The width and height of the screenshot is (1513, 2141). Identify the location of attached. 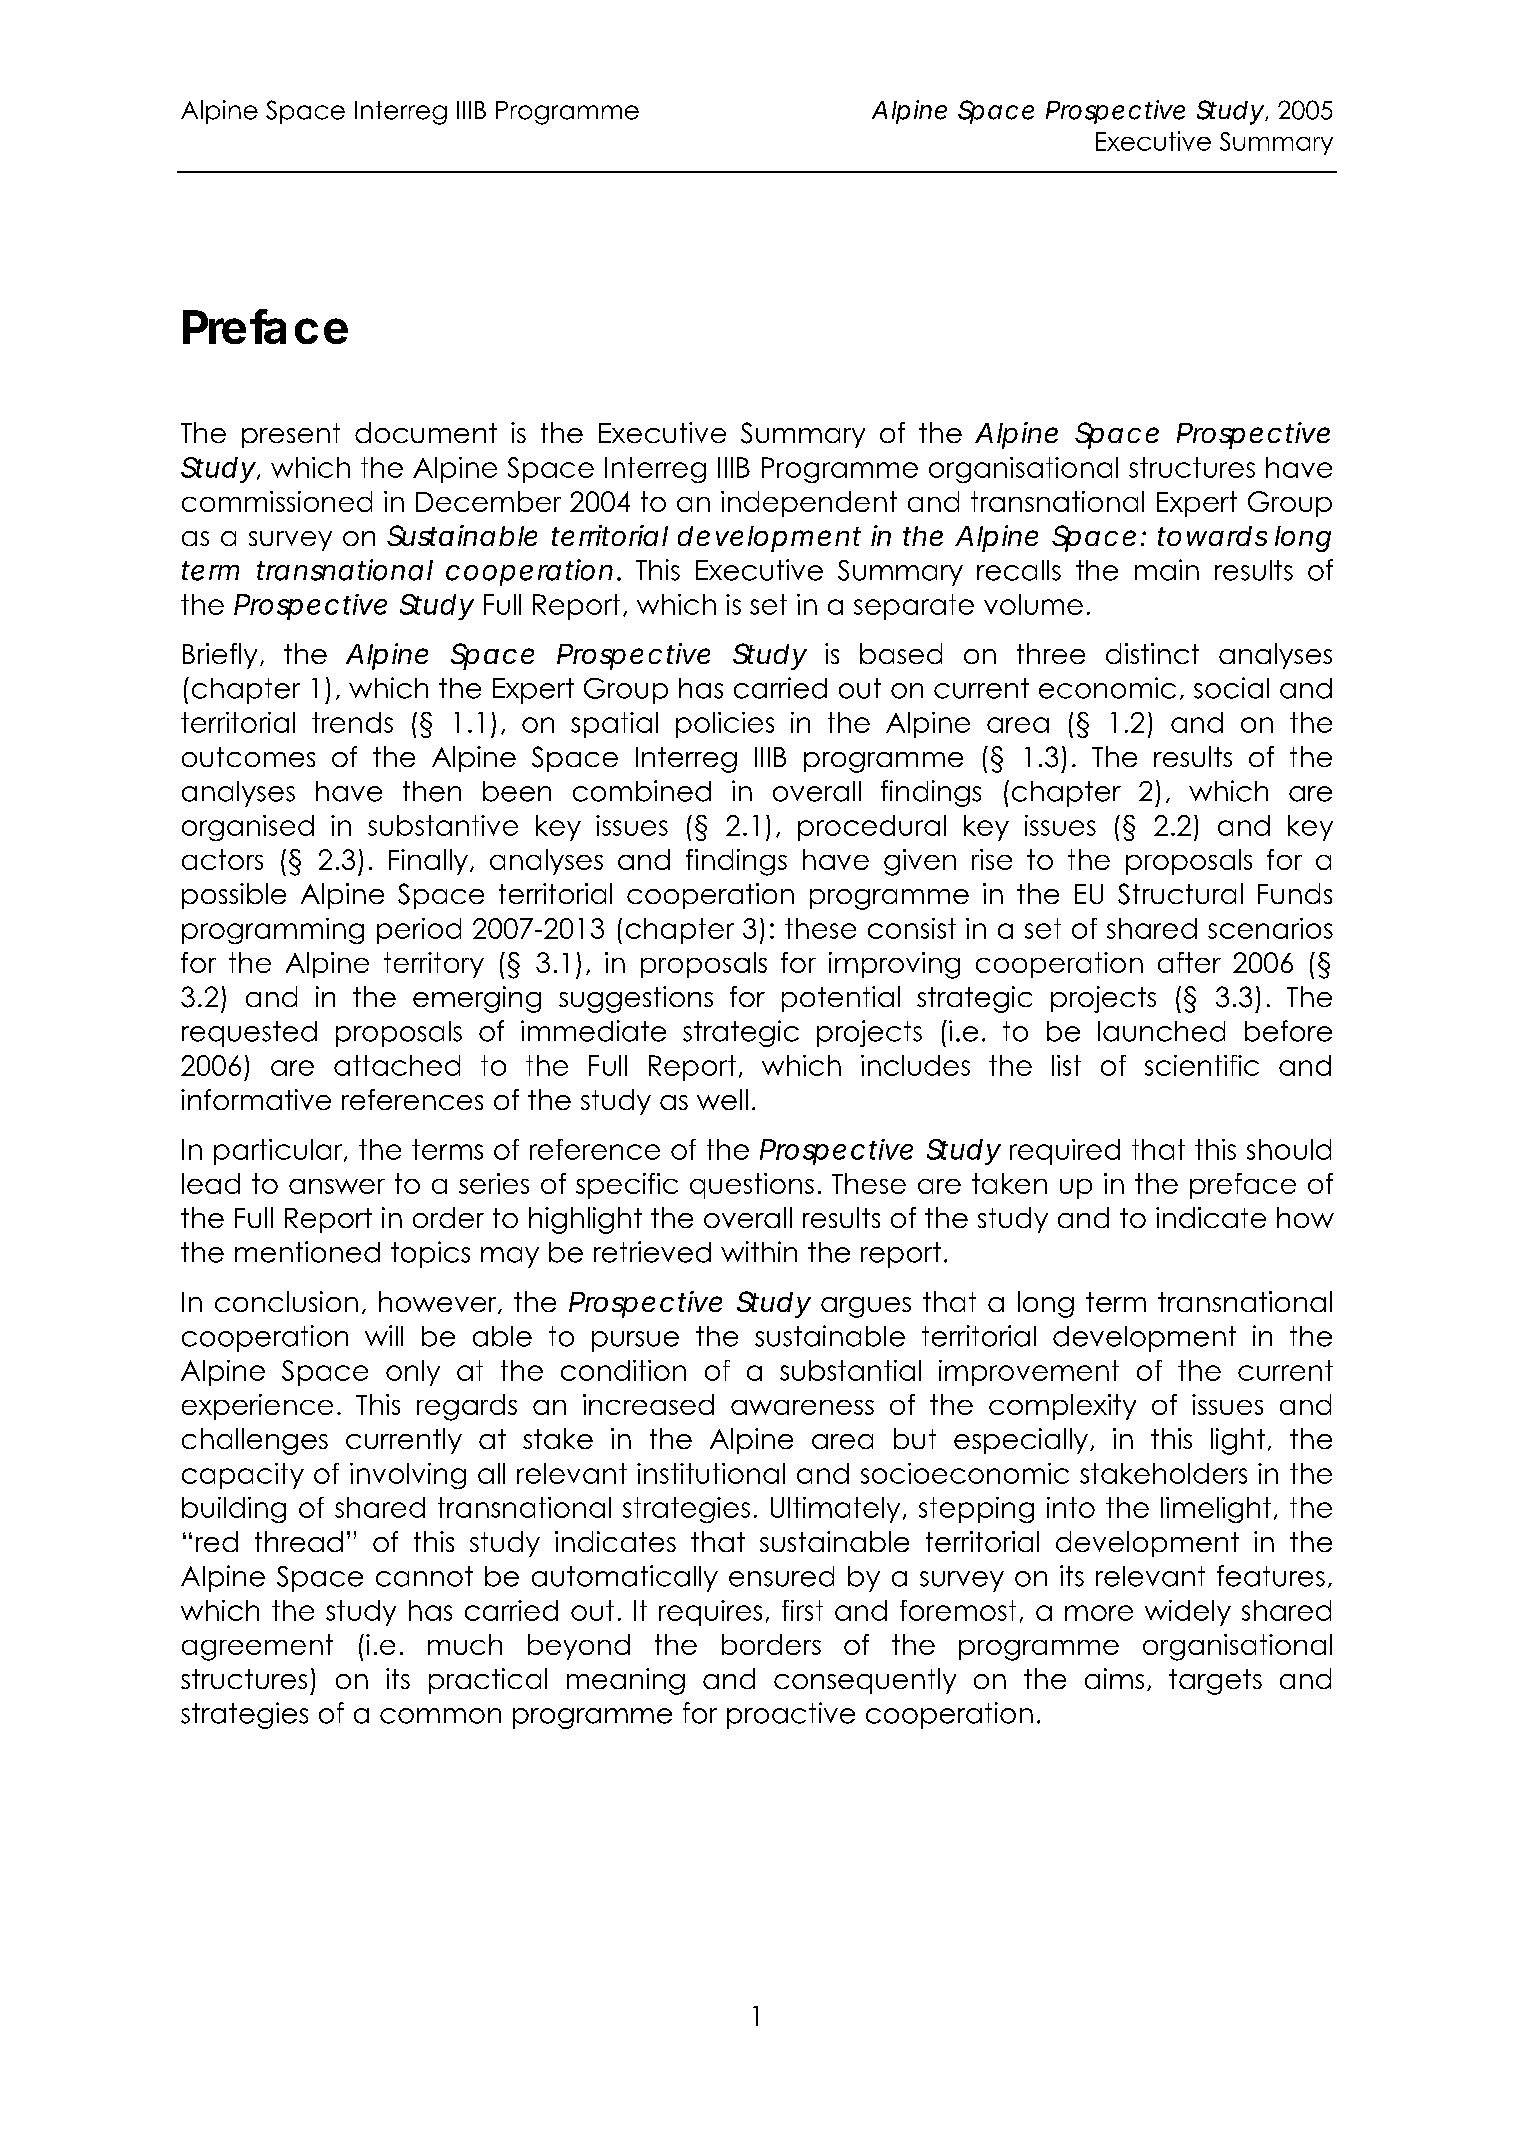
(397, 1065).
